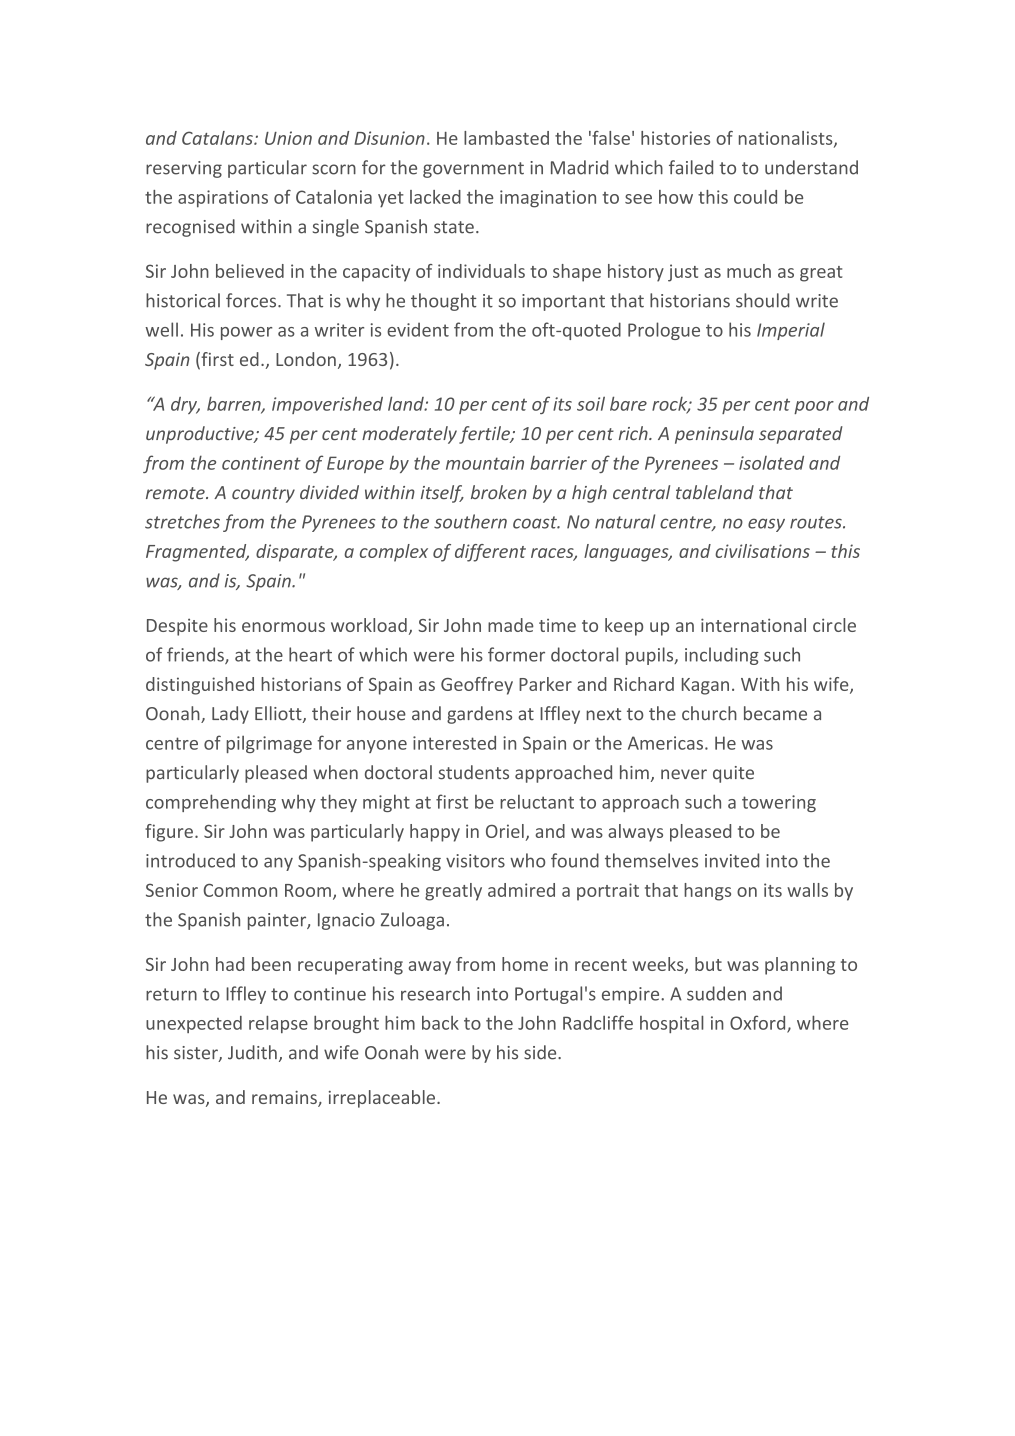 The image size is (1015, 1436). I want to click on isolated, so click(771, 463).
